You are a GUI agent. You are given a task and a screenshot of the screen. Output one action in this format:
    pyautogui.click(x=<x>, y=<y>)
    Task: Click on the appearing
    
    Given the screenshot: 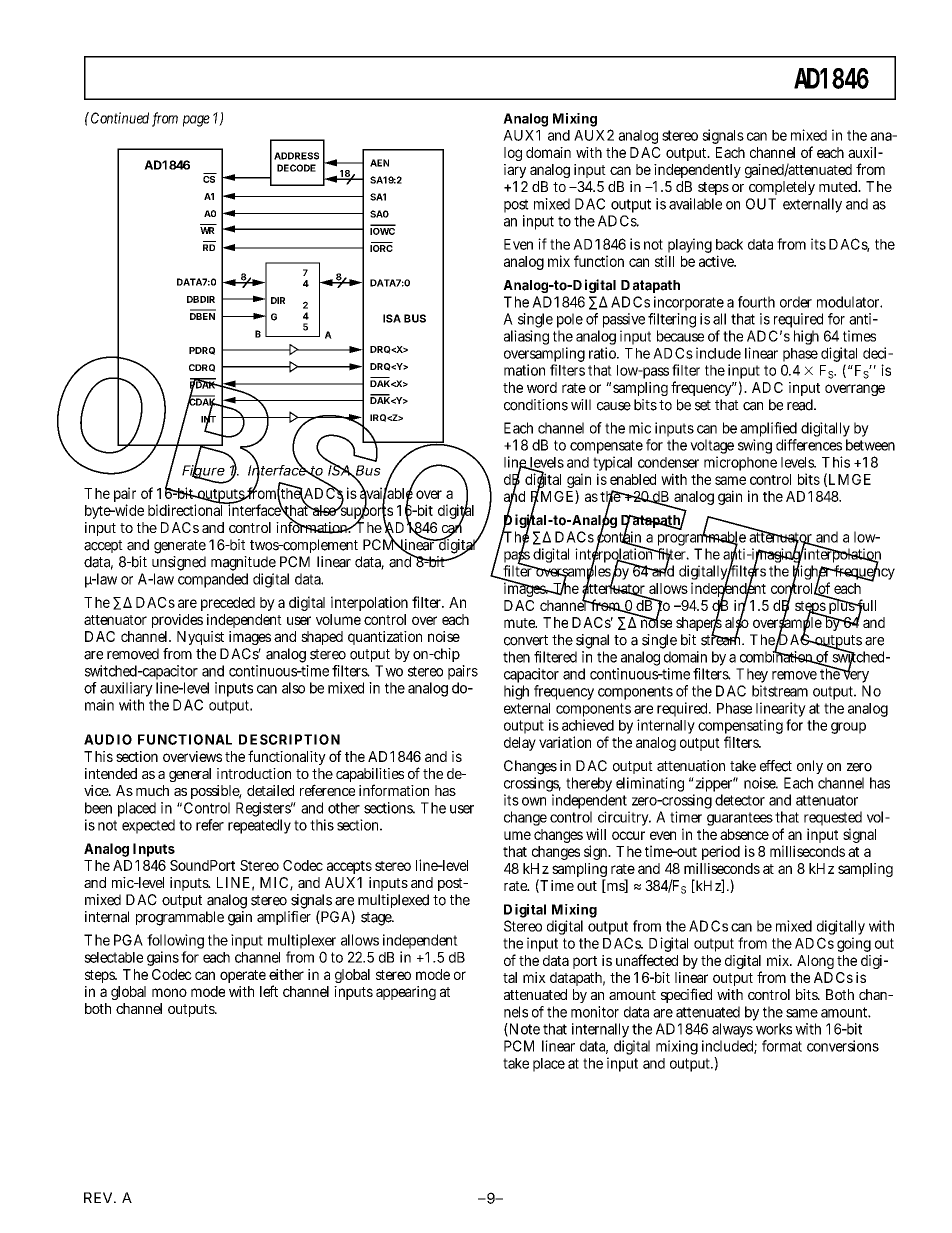 What is the action you would take?
    pyautogui.click(x=406, y=993)
